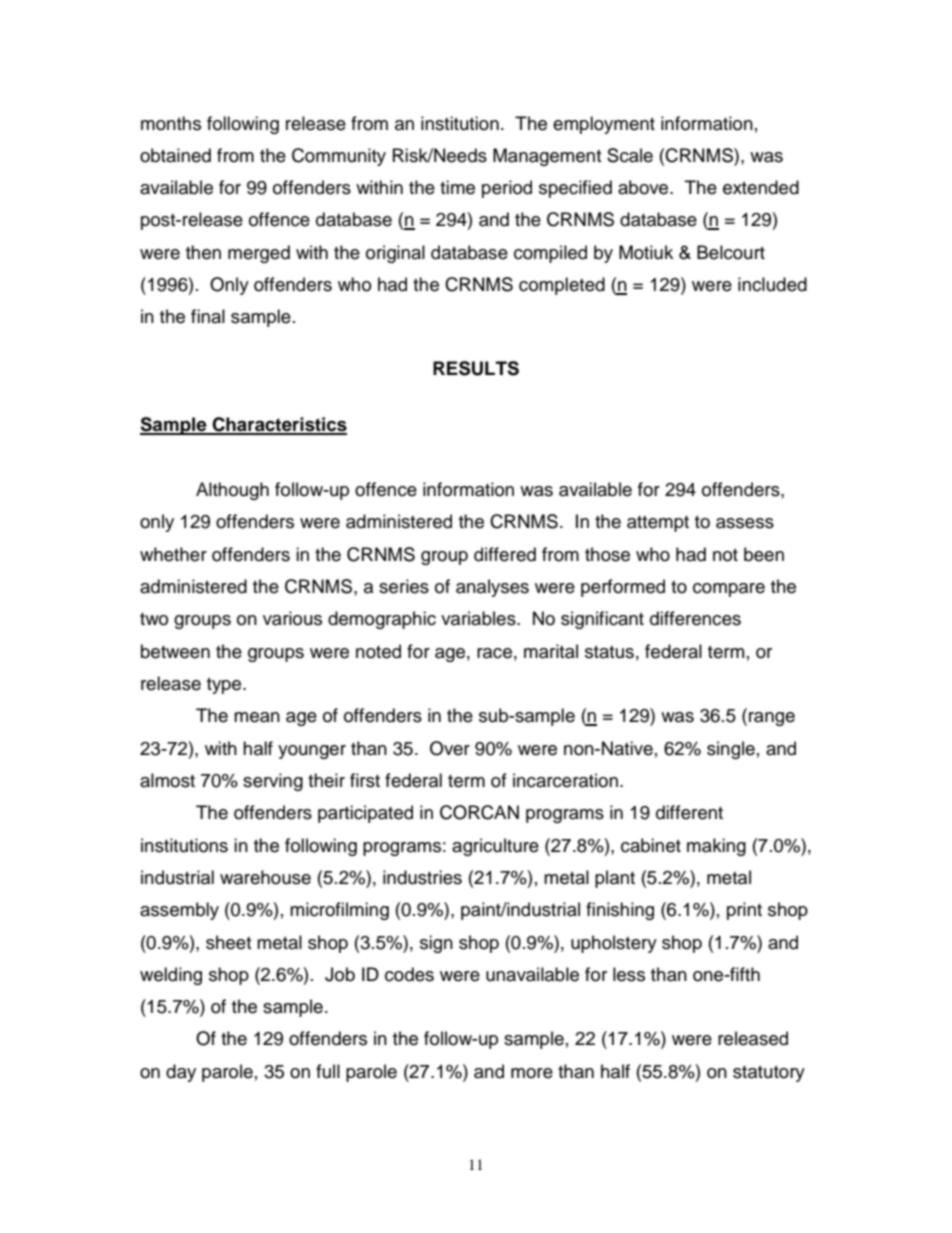 This image has width=952, height=1233. What do you see at coordinates (181, 1073) in the image?
I see `day` at bounding box center [181, 1073].
